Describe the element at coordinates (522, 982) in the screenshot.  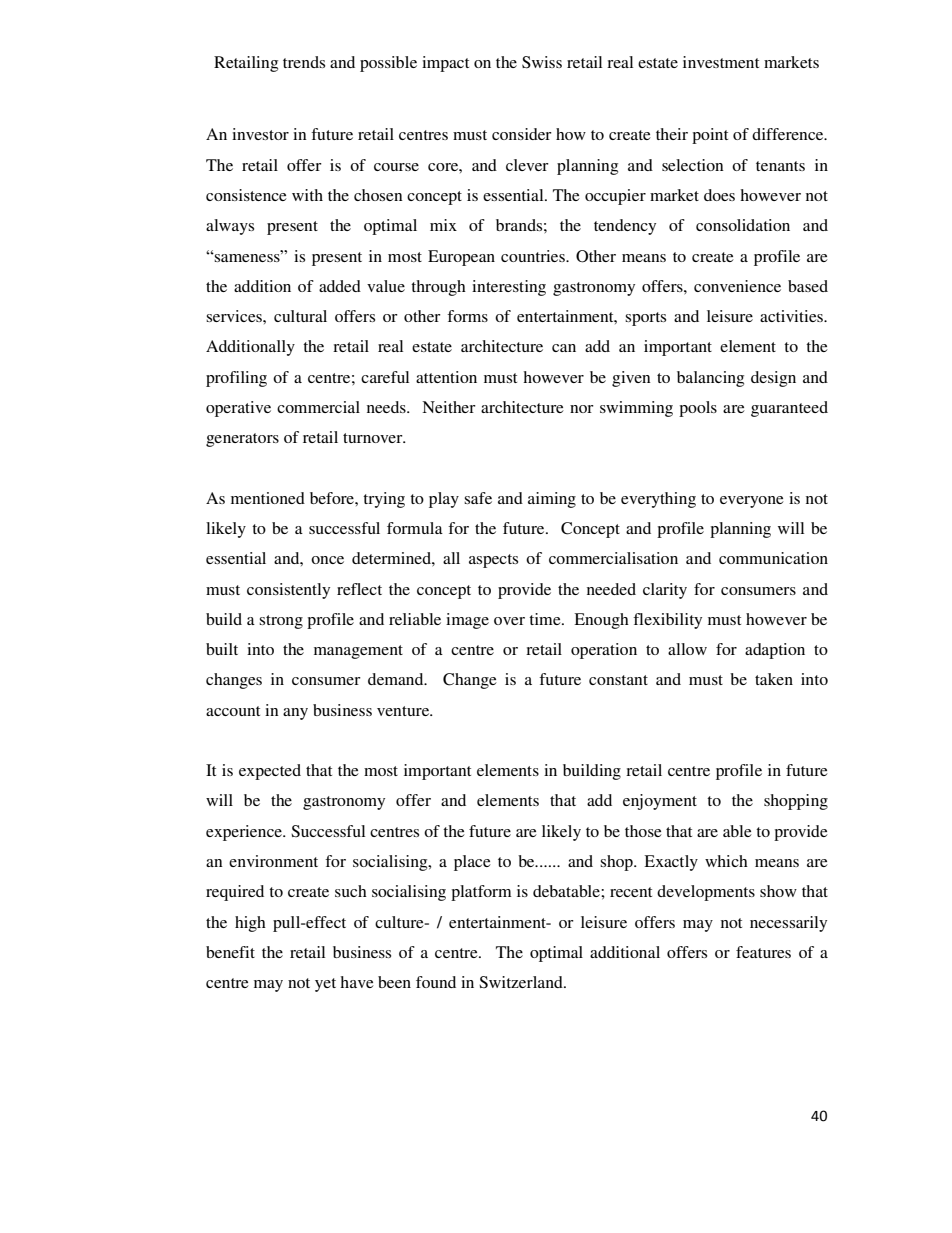
I see `Switzerland` at that location.
